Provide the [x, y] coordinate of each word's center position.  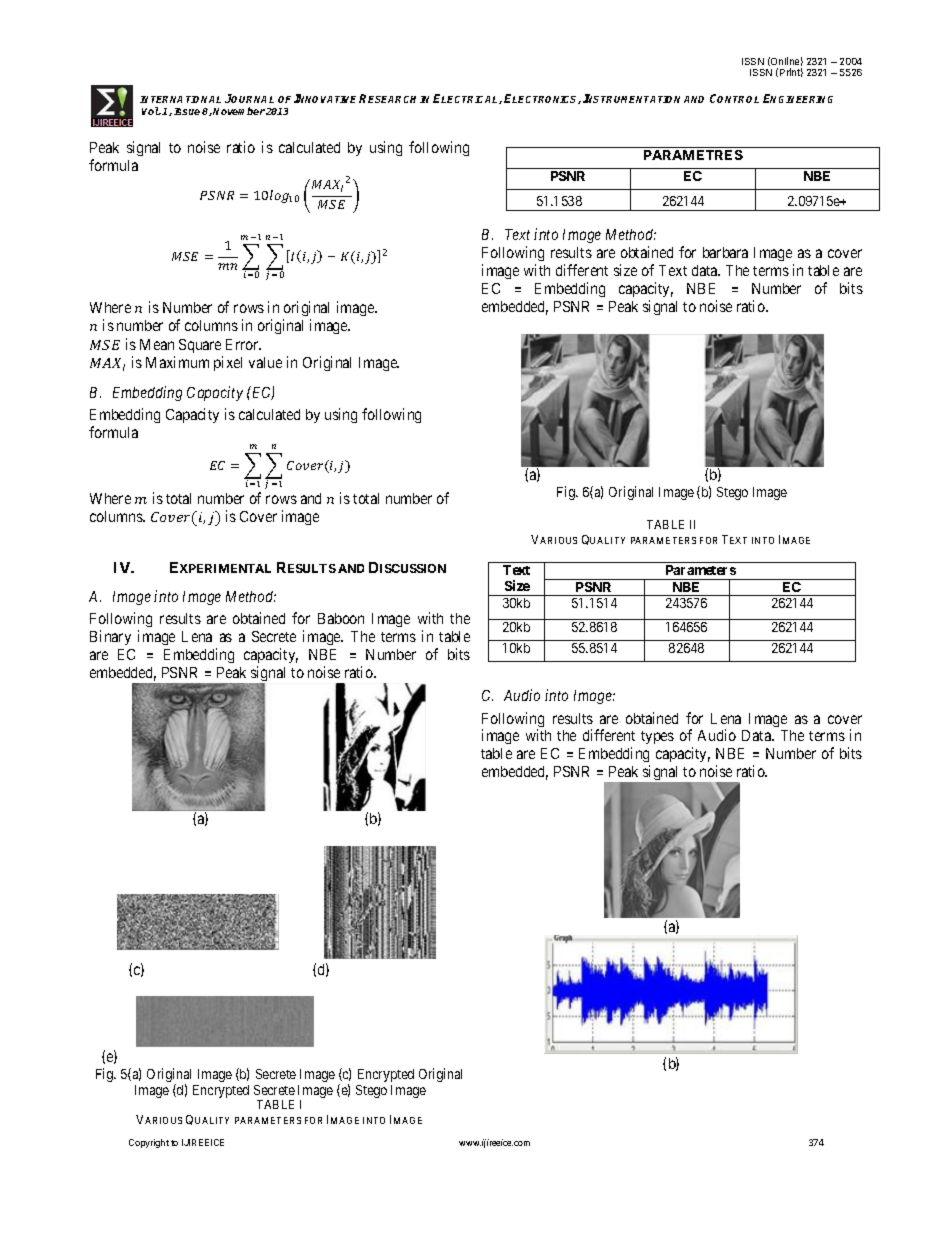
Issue [187, 111]
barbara [725, 252]
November [239, 111]
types [657, 737]
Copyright [149, 1143]
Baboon [341, 618]
